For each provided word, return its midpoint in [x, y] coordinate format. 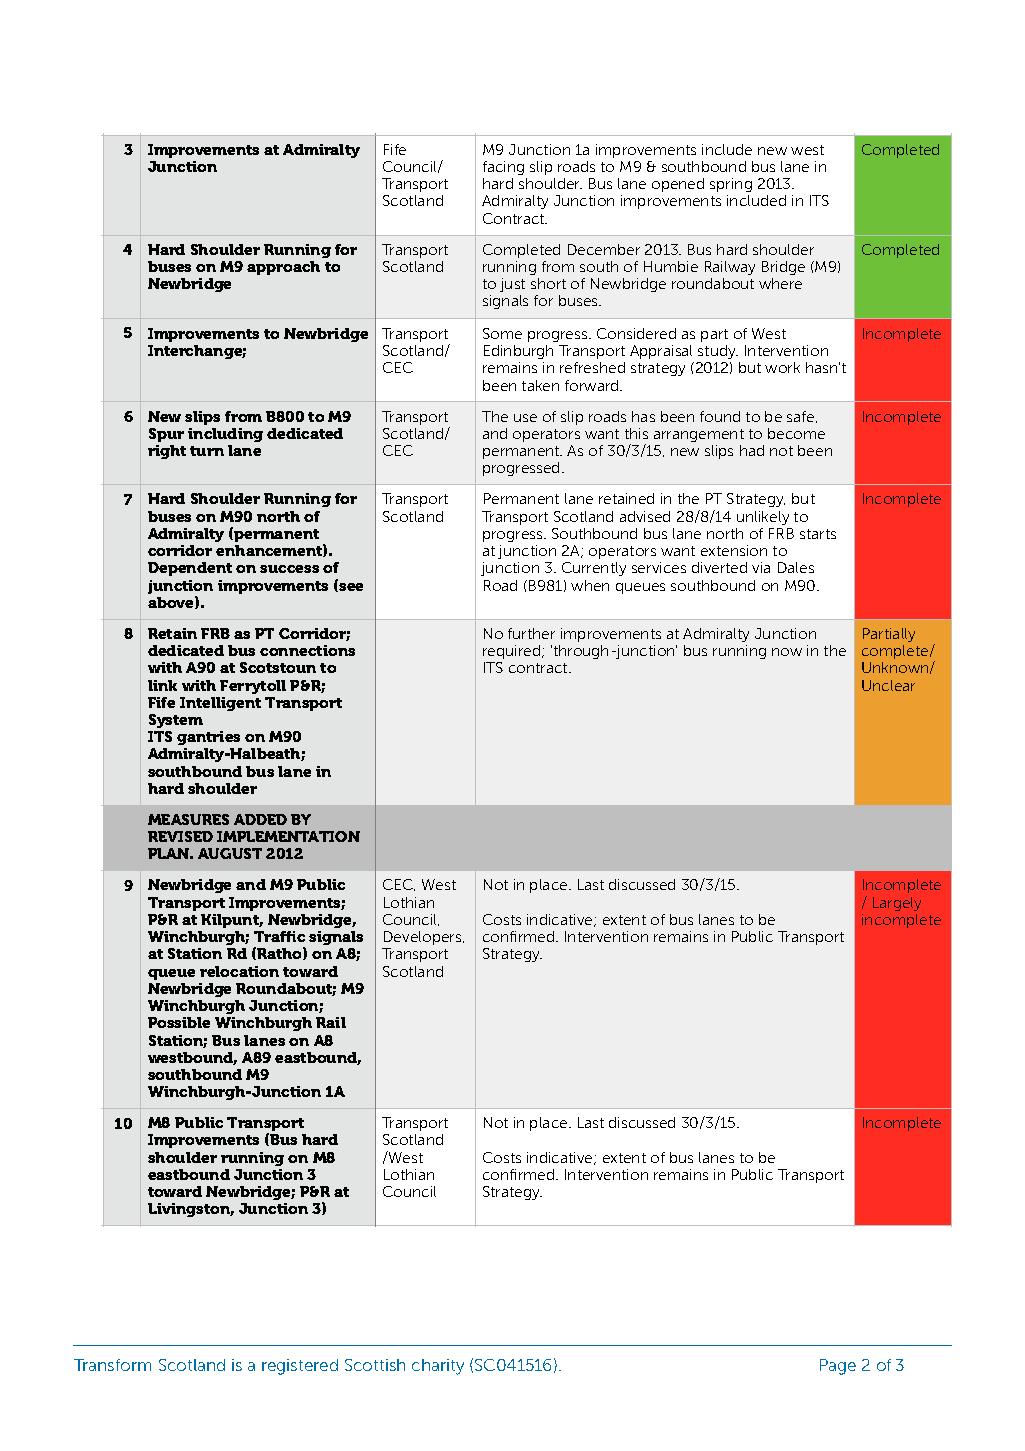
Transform [112, 1365]
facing [503, 168]
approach [283, 268]
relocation [239, 971]
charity [438, 1367]
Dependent [190, 569]
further [531, 633]
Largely [897, 904]
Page [838, 1367]
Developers [424, 938]
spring [731, 185]
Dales [796, 567]
